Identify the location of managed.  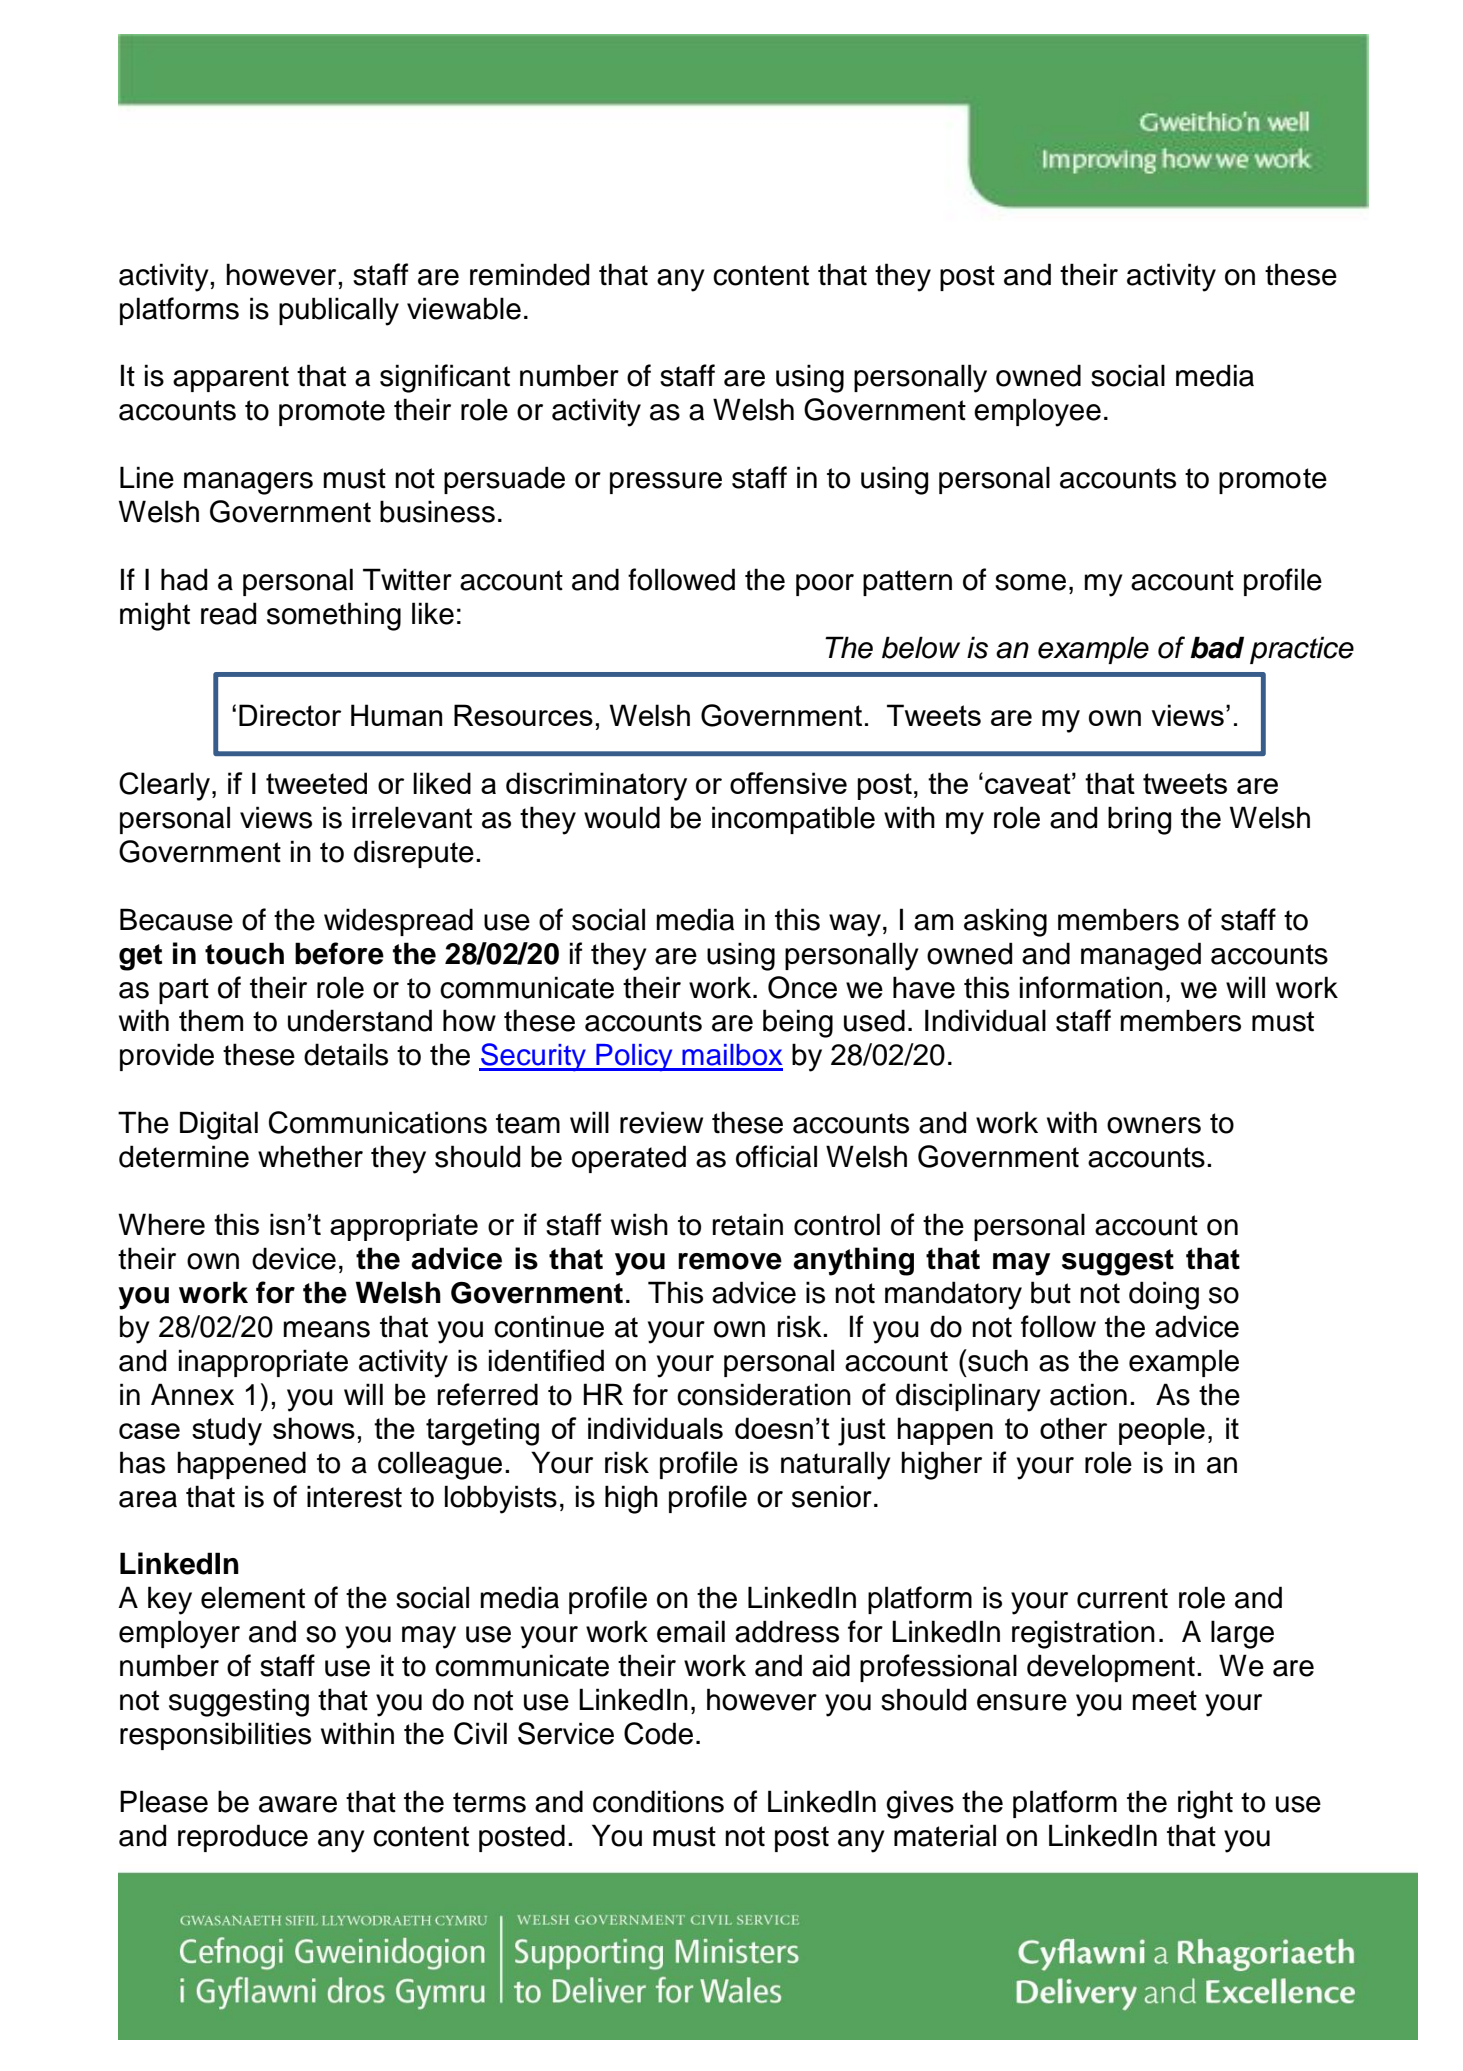
(1141, 956).
